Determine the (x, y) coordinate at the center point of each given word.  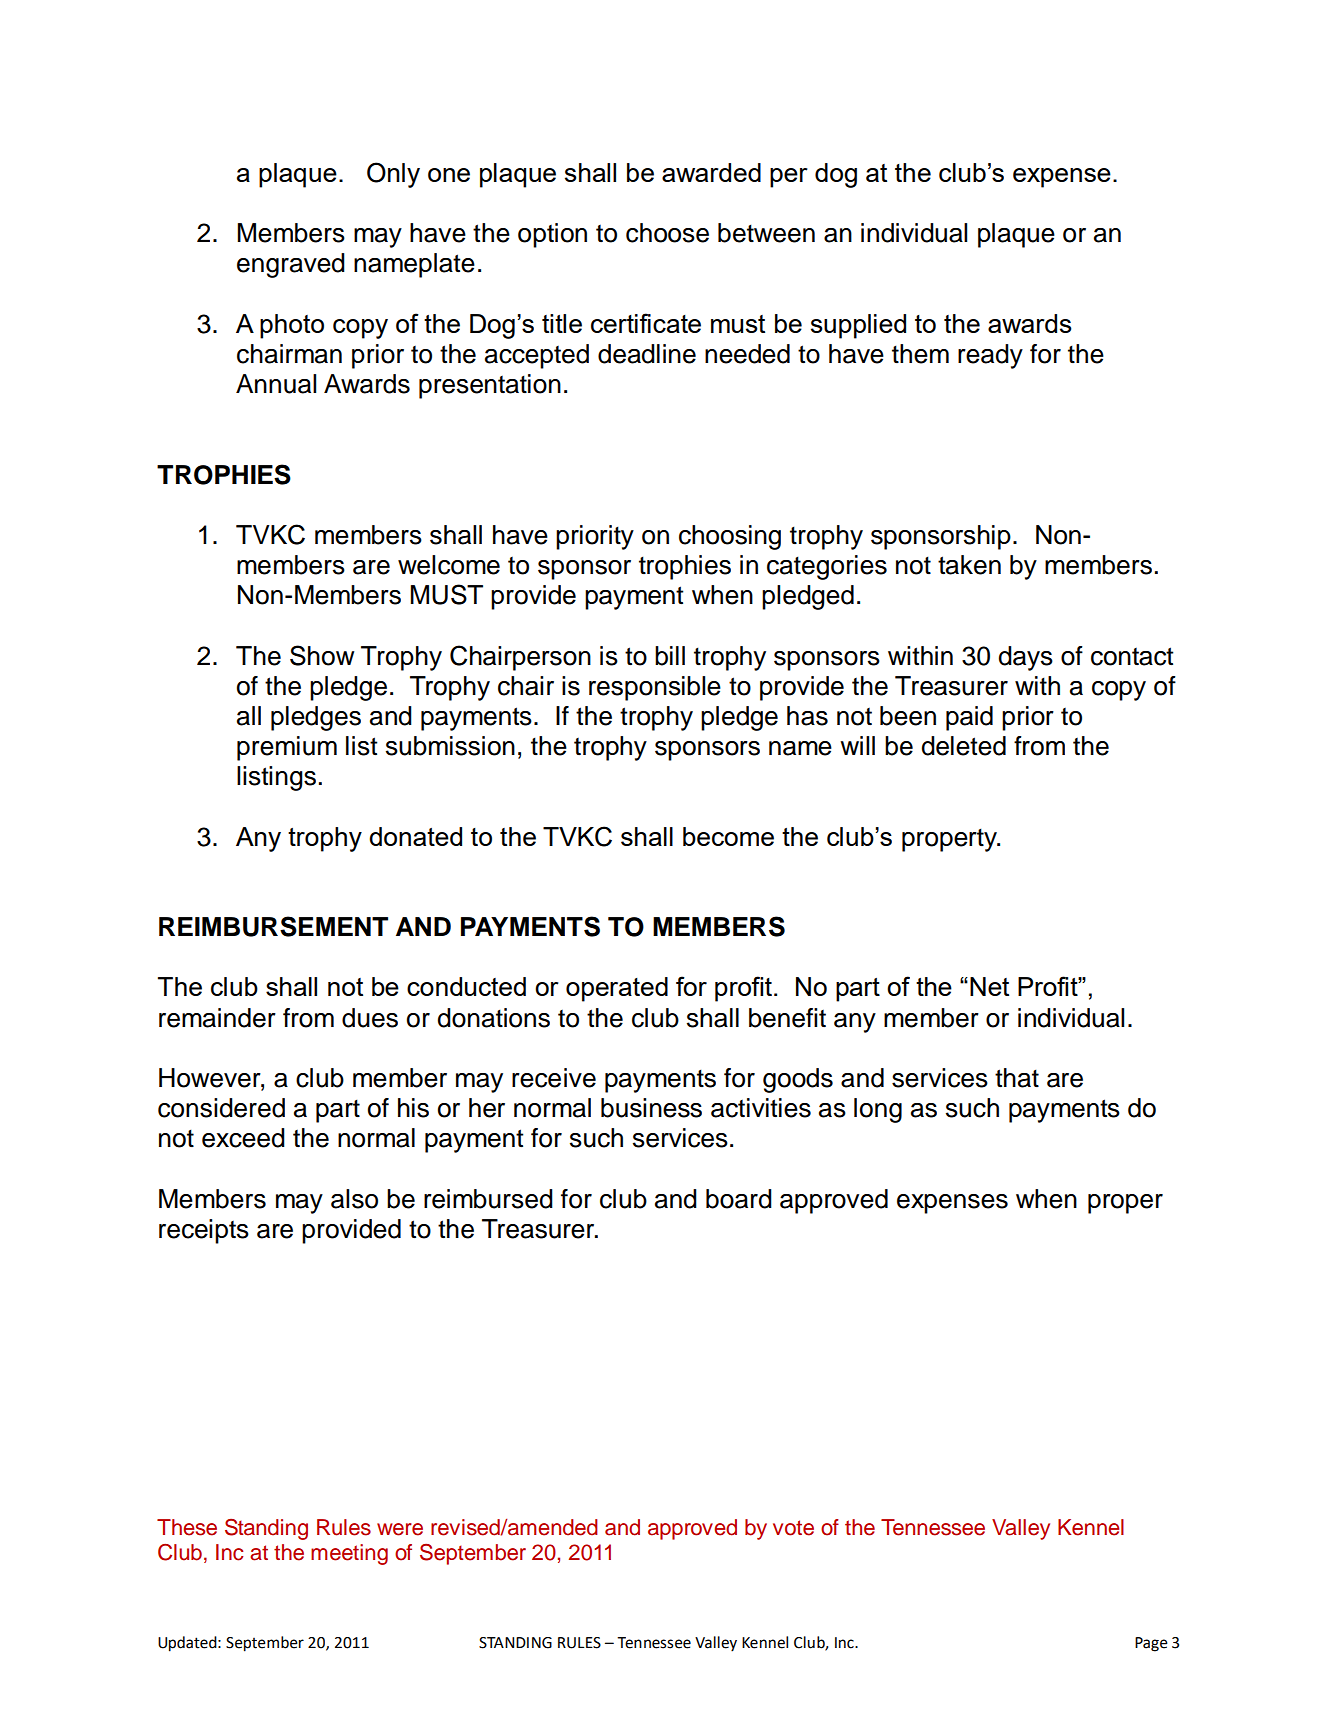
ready (990, 356)
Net (989, 986)
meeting (349, 1554)
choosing (730, 537)
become (728, 836)
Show (322, 655)
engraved (291, 265)
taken (969, 565)
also (354, 1199)
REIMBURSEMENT (273, 926)
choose (667, 233)
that (1017, 1078)
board (739, 1199)
